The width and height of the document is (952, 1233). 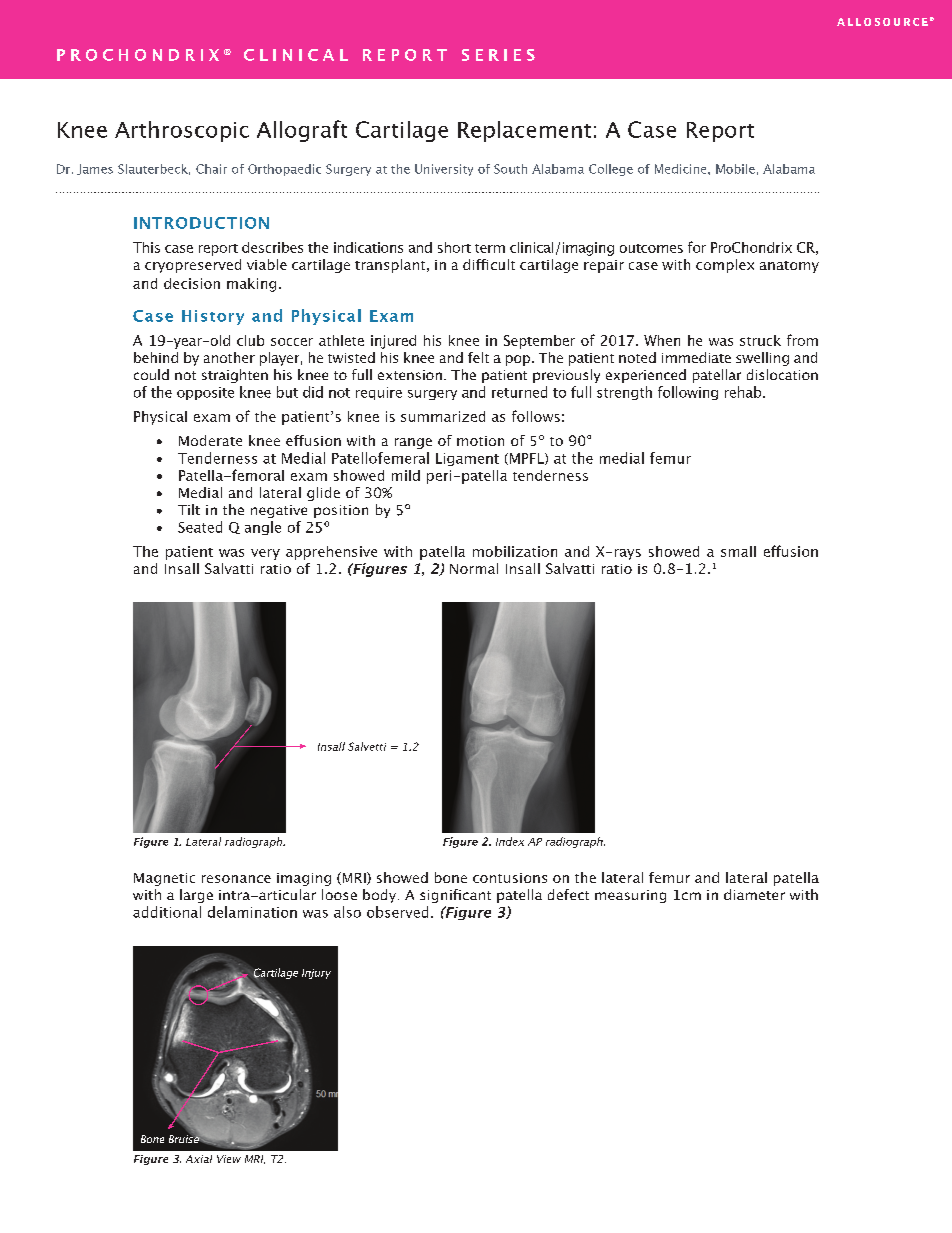 What do you see at coordinates (182, 131) in the document?
I see `Arthroscopic` at bounding box center [182, 131].
